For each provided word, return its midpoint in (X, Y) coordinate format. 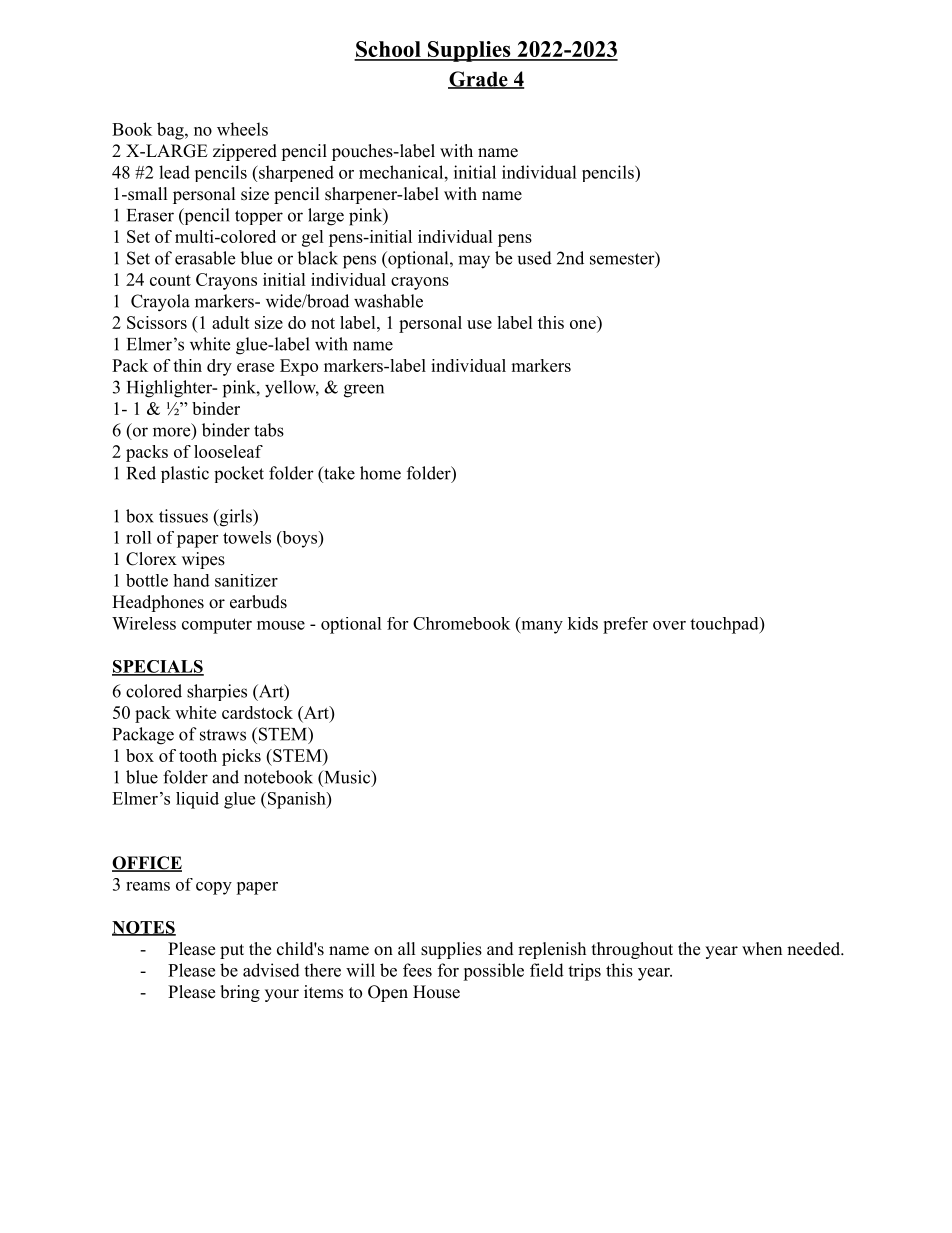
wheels (242, 129)
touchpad (725, 625)
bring (240, 993)
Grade (479, 80)
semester (623, 258)
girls (235, 518)
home (380, 473)
